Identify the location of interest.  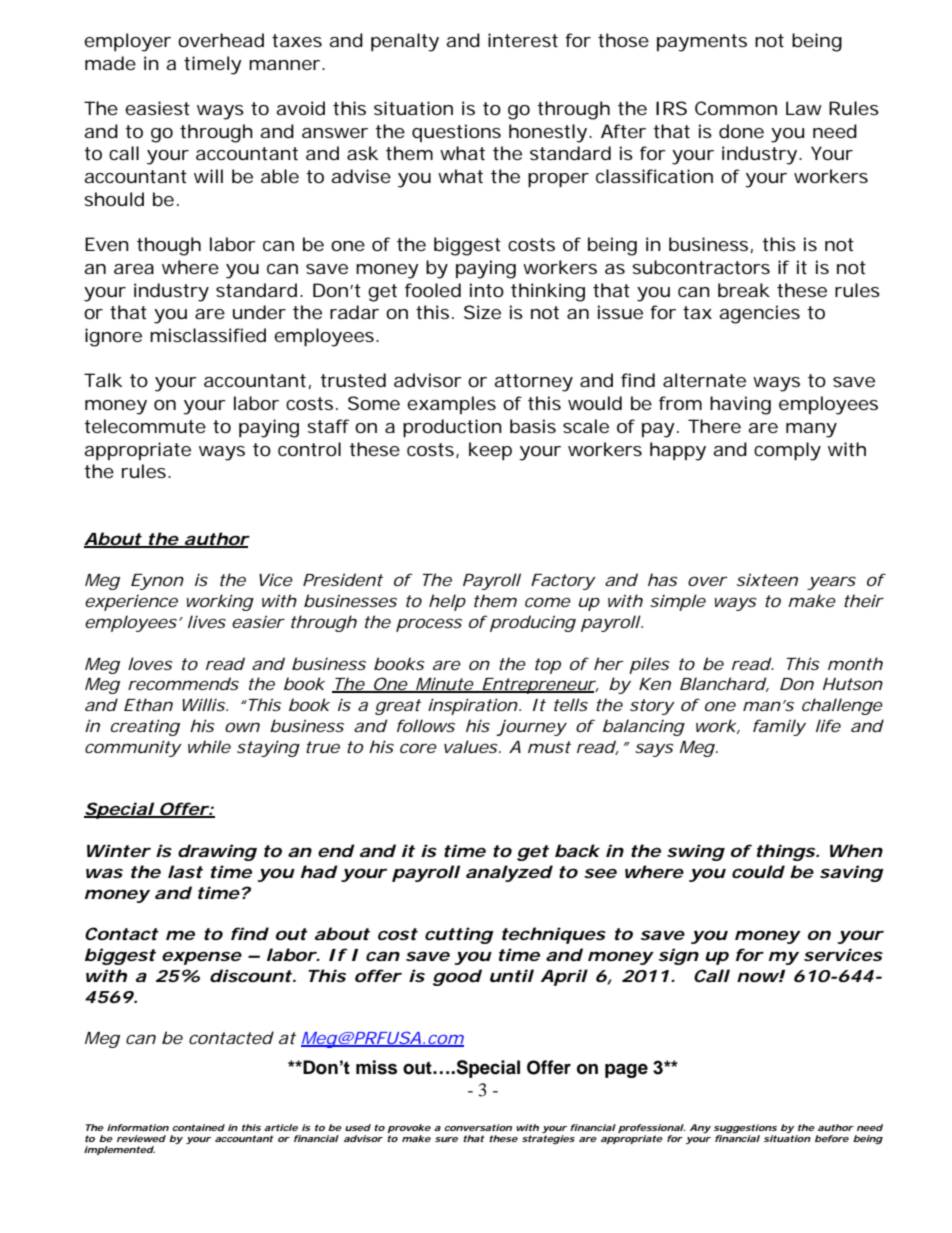
(523, 40).
